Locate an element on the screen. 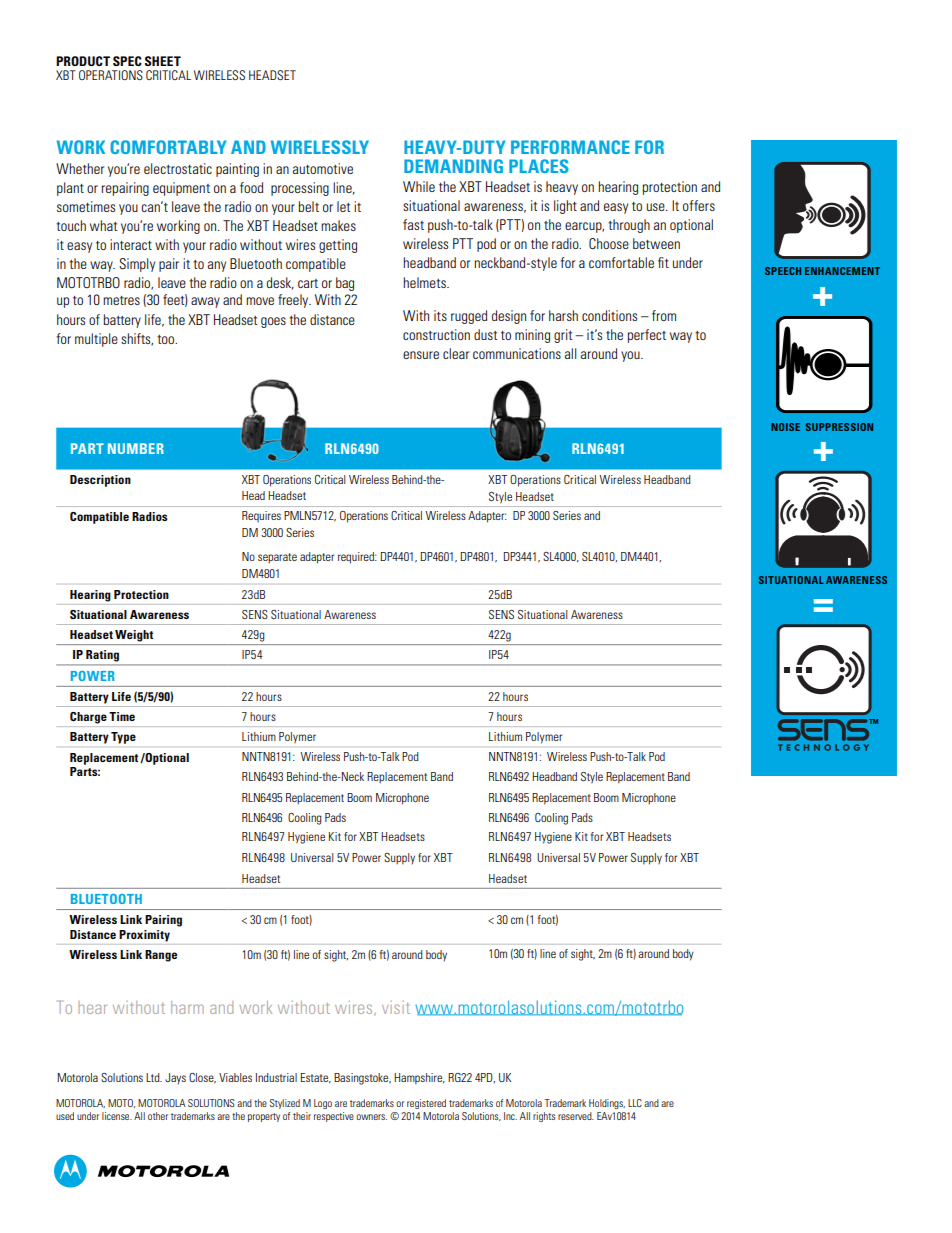 This screenshot has width=952, height=1233. separate is located at coordinates (277, 558).
